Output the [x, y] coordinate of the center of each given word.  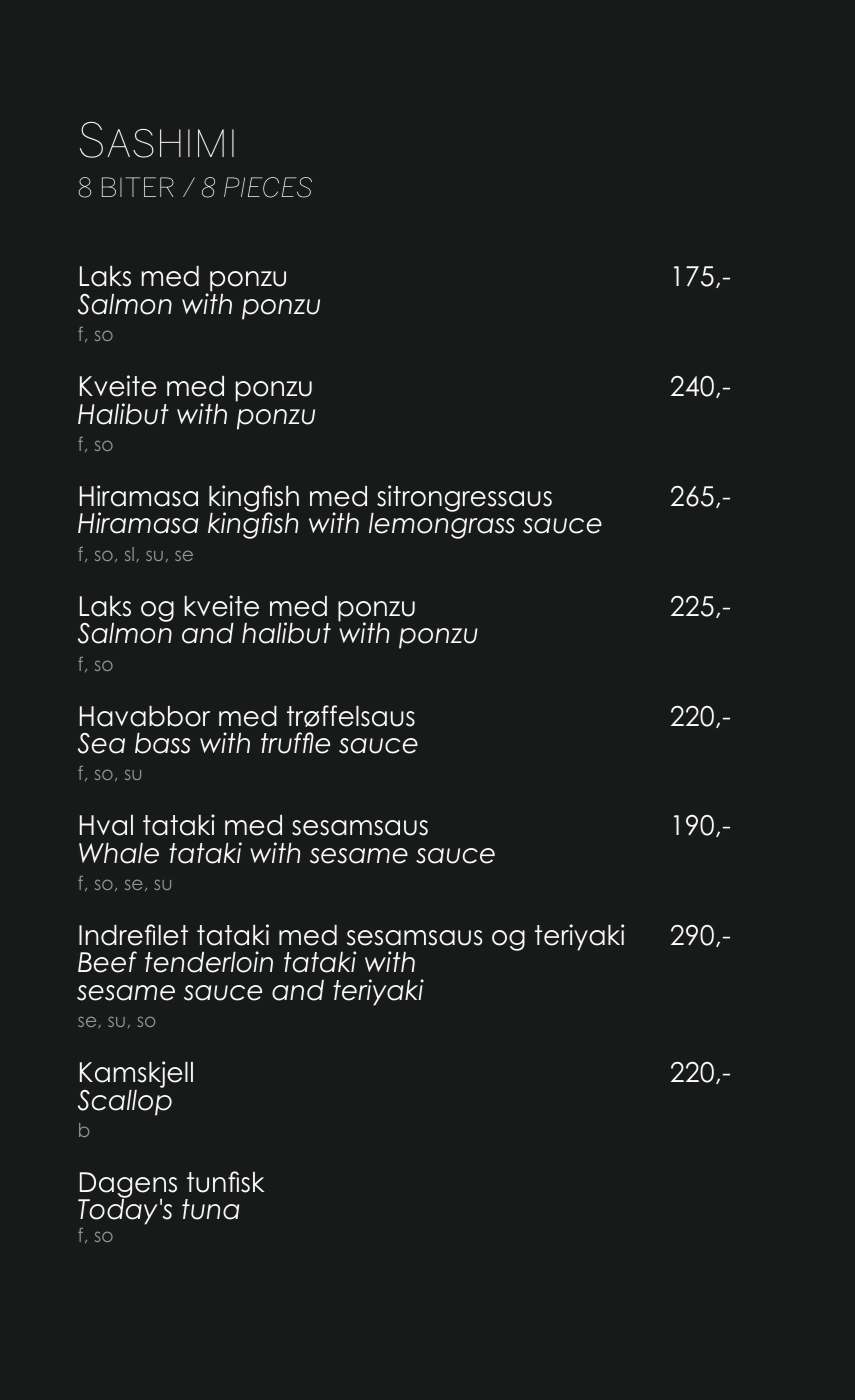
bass [162, 743]
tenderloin [209, 962]
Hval [106, 825]
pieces [268, 187]
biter [138, 187]
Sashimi [157, 140]
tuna [210, 1209]
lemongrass [442, 525]
